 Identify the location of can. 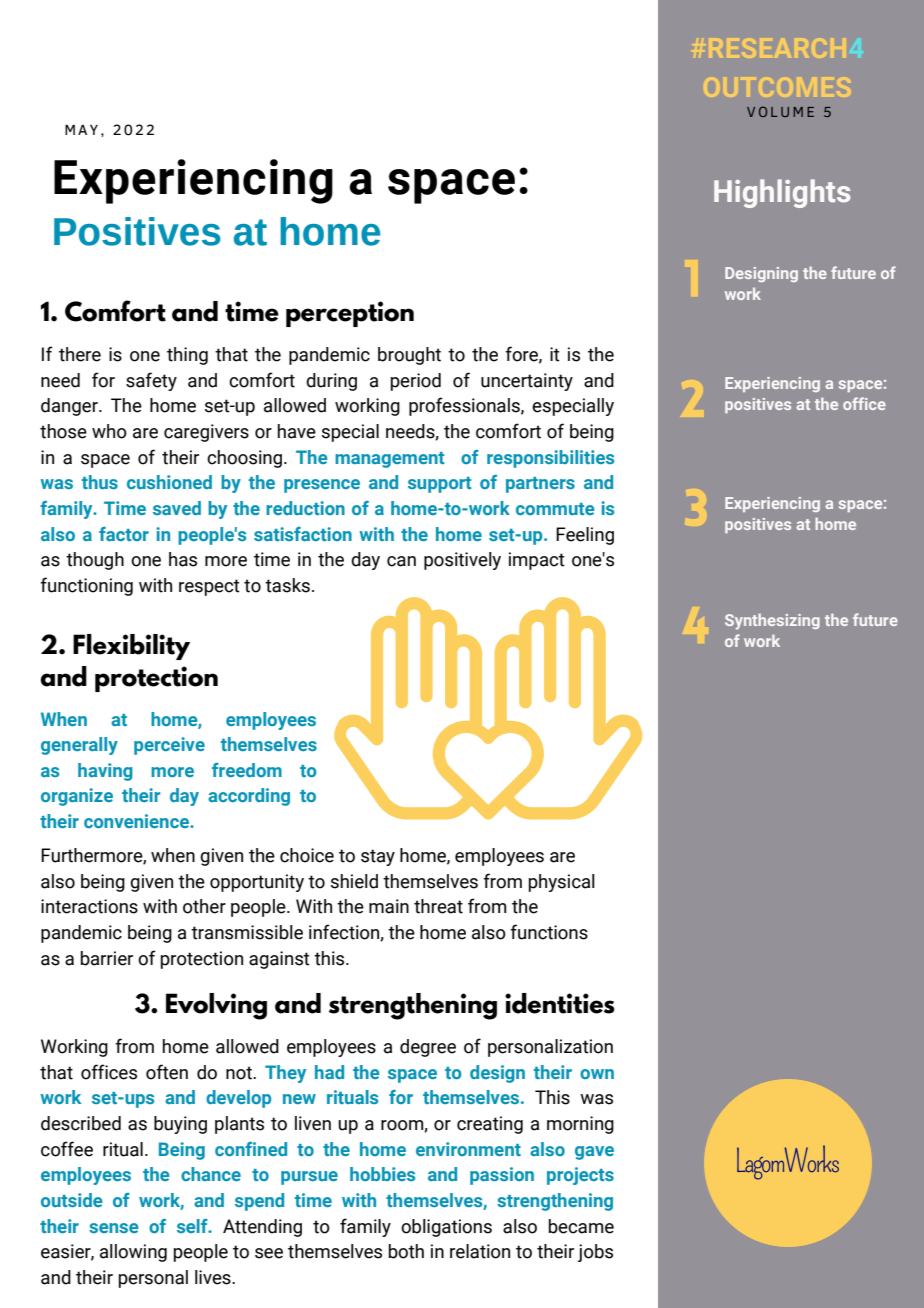
(401, 561).
